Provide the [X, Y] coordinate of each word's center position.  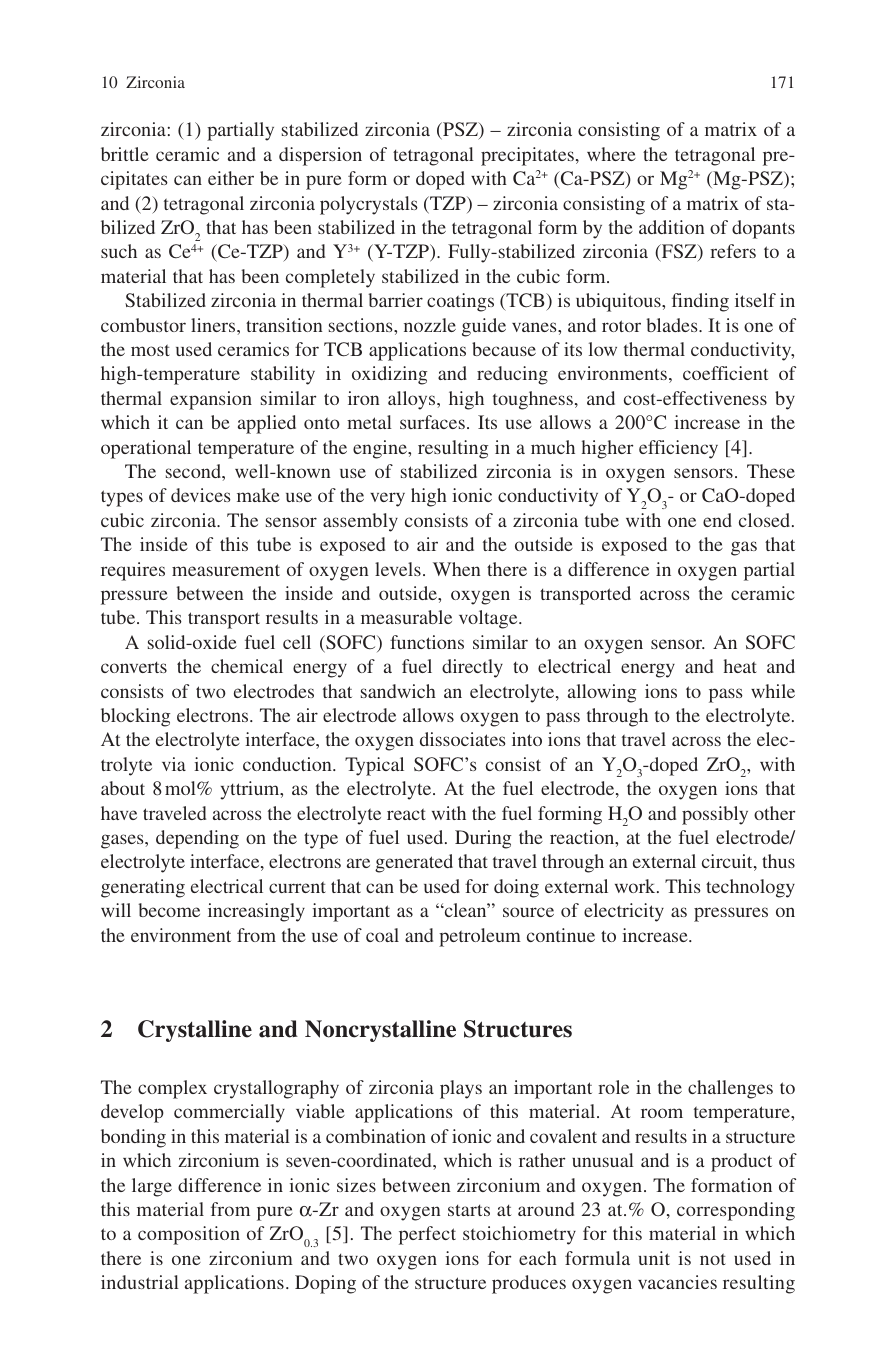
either [231, 178]
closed [766, 520]
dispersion [320, 156]
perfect [427, 1235]
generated [414, 863]
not [713, 1259]
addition [671, 227]
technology [750, 888]
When [456, 569]
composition [189, 1235]
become [169, 910]
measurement [226, 570]
